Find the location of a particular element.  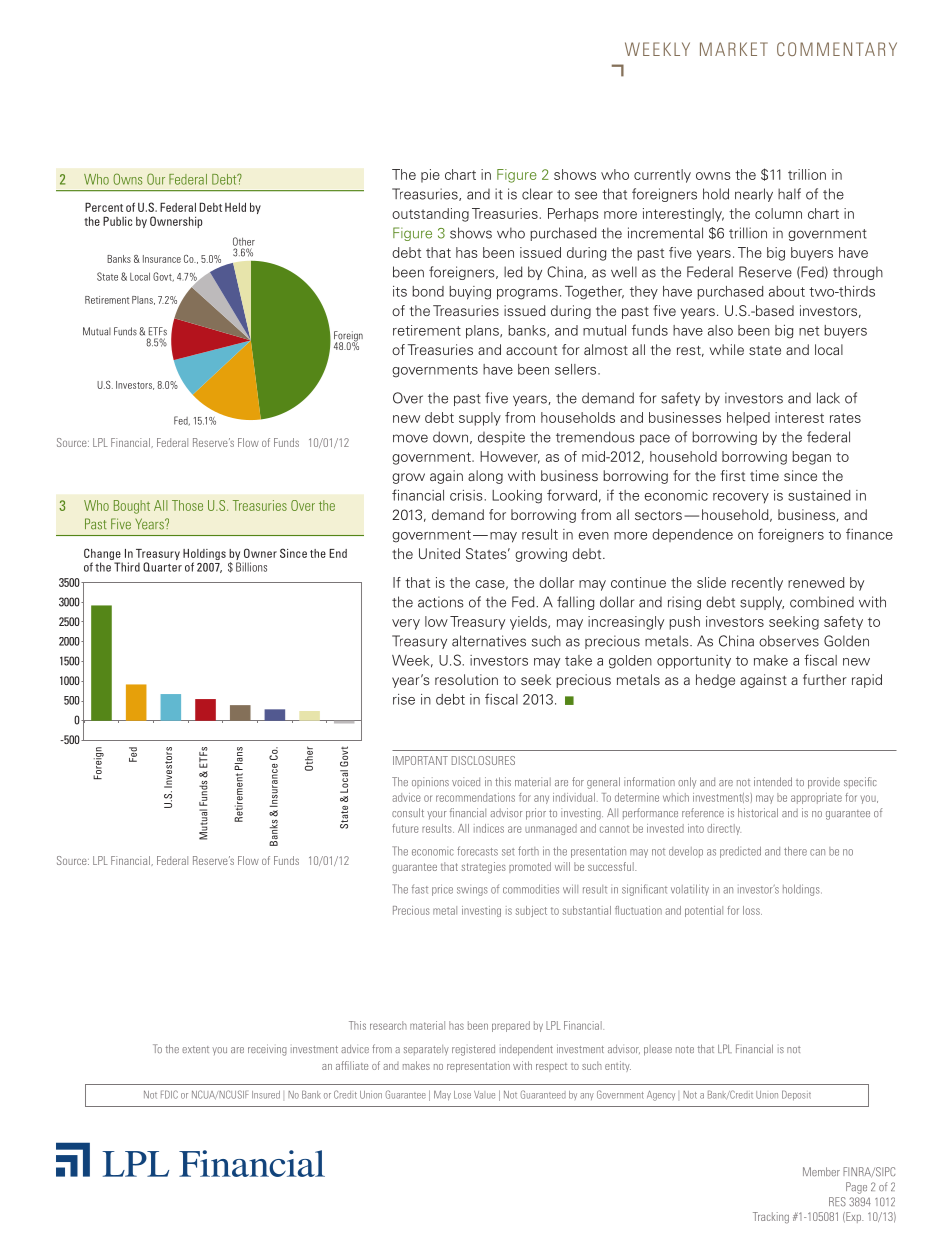

clear is located at coordinates (537, 194).
